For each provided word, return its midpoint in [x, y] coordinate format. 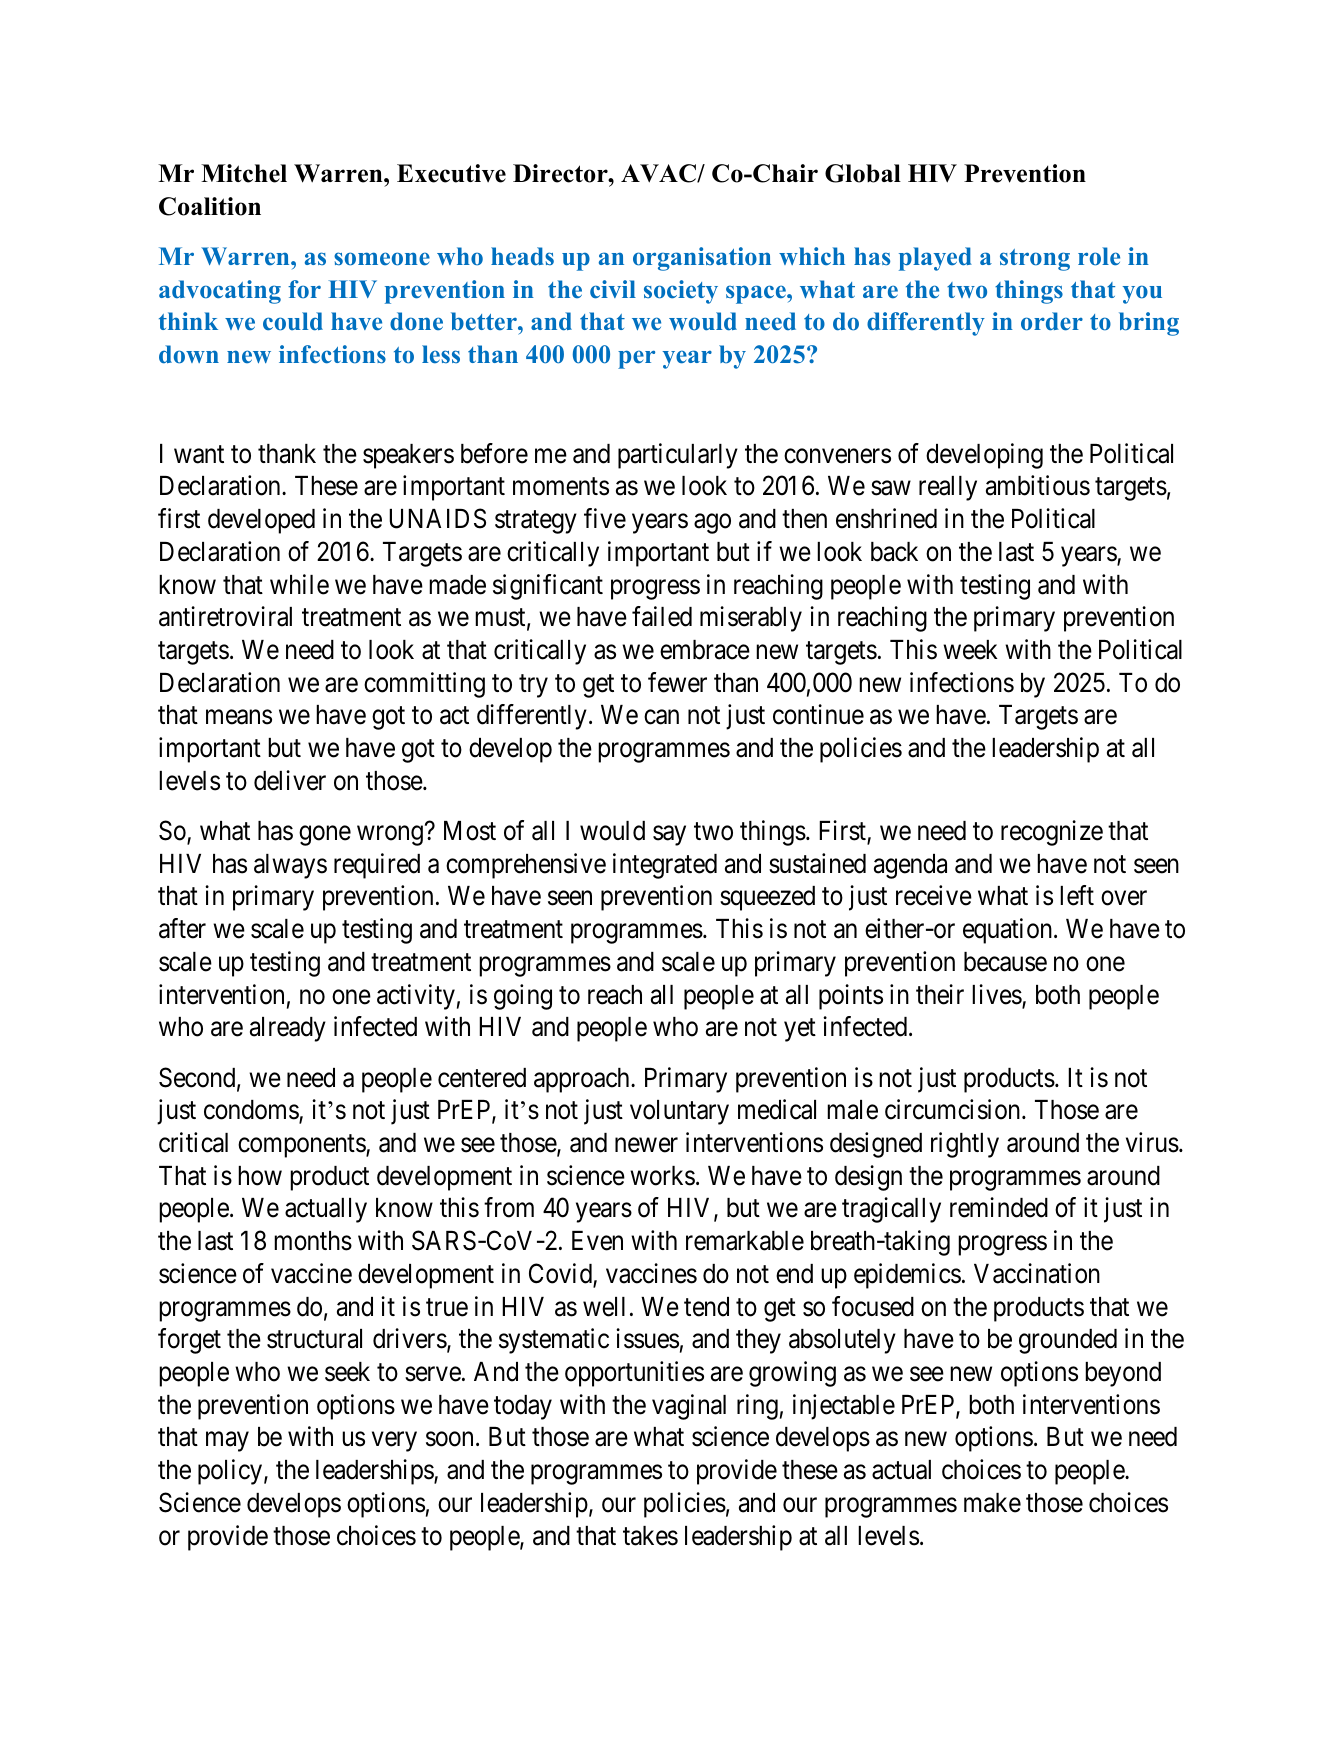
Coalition [210, 206]
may [227, 1442]
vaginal [689, 1407]
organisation [702, 259]
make [992, 1503]
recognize [1052, 833]
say [669, 836]
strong [1035, 260]
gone [325, 836]
